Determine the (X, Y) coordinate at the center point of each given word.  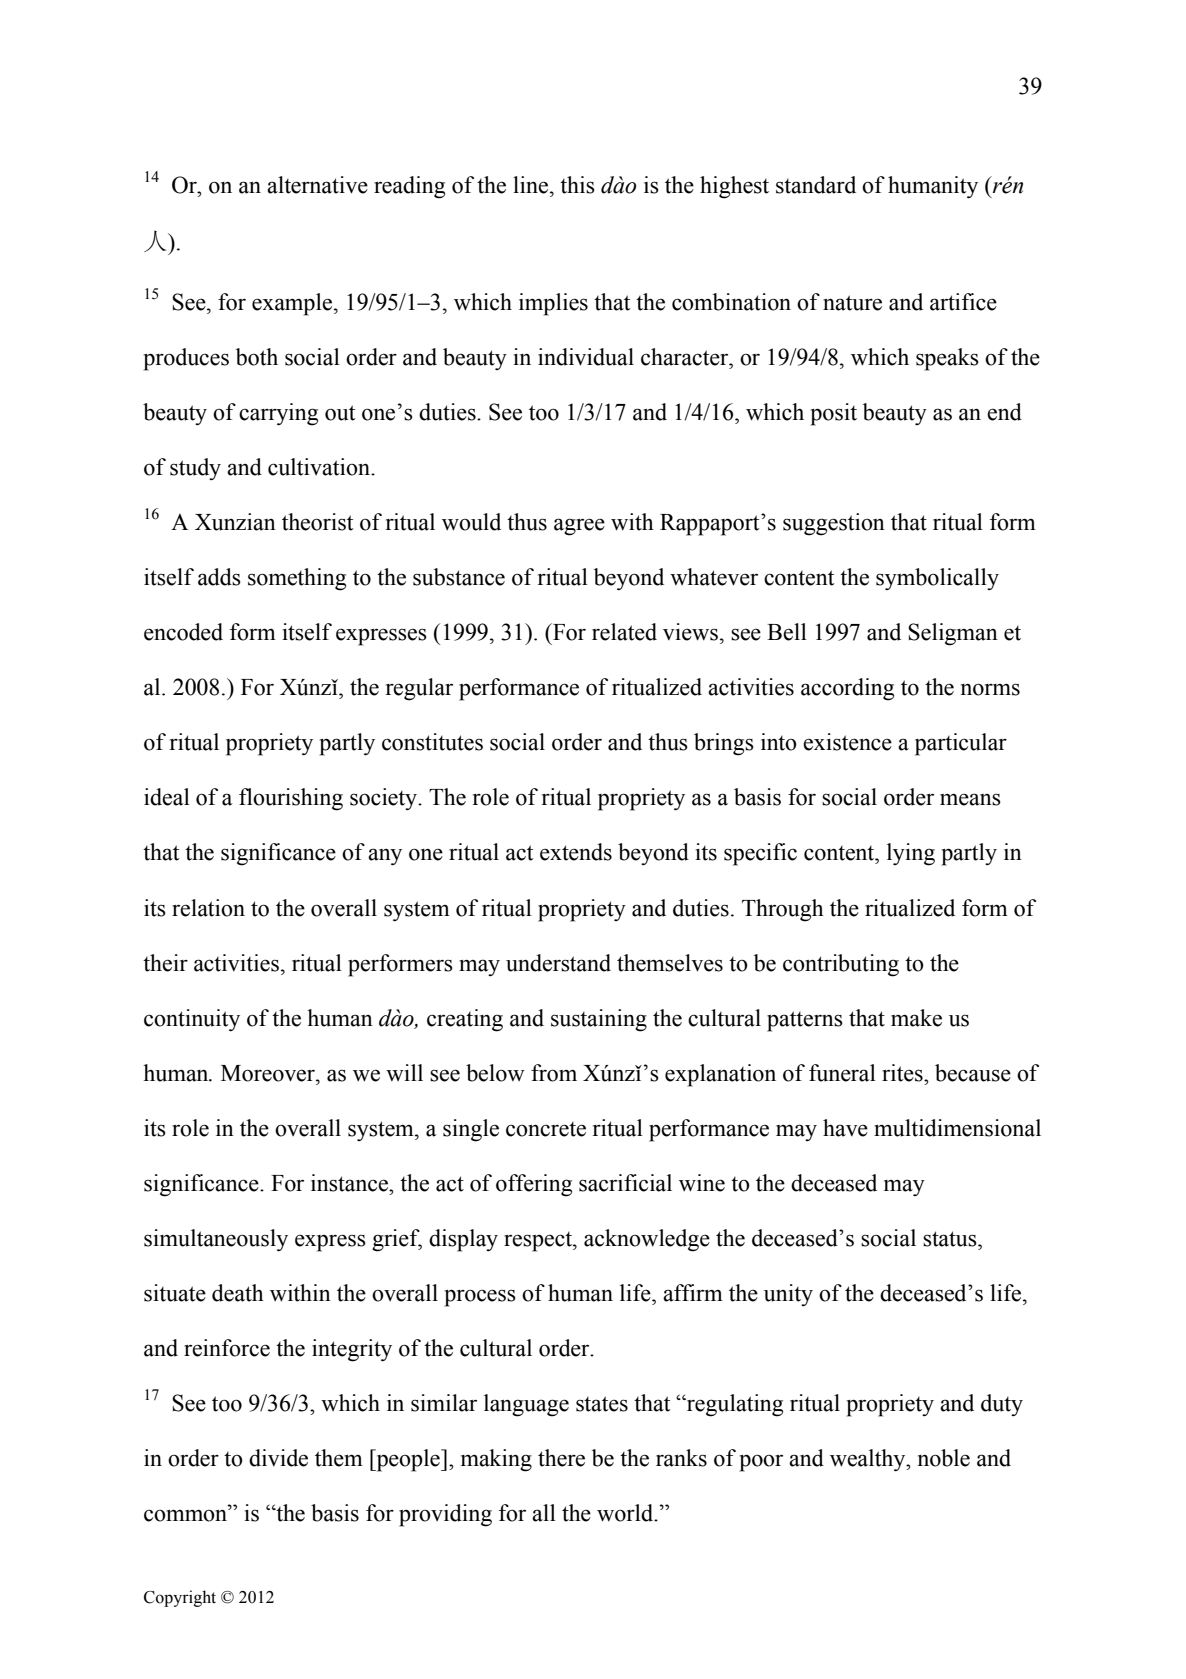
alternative (317, 185)
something (297, 579)
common (187, 1515)
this (577, 185)
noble (944, 1458)
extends (576, 852)
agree (579, 527)
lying (911, 854)
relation (208, 908)
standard (816, 185)
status (951, 1239)
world (626, 1513)
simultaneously (216, 1240)
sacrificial (625, 1183)
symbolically (937, 579)
